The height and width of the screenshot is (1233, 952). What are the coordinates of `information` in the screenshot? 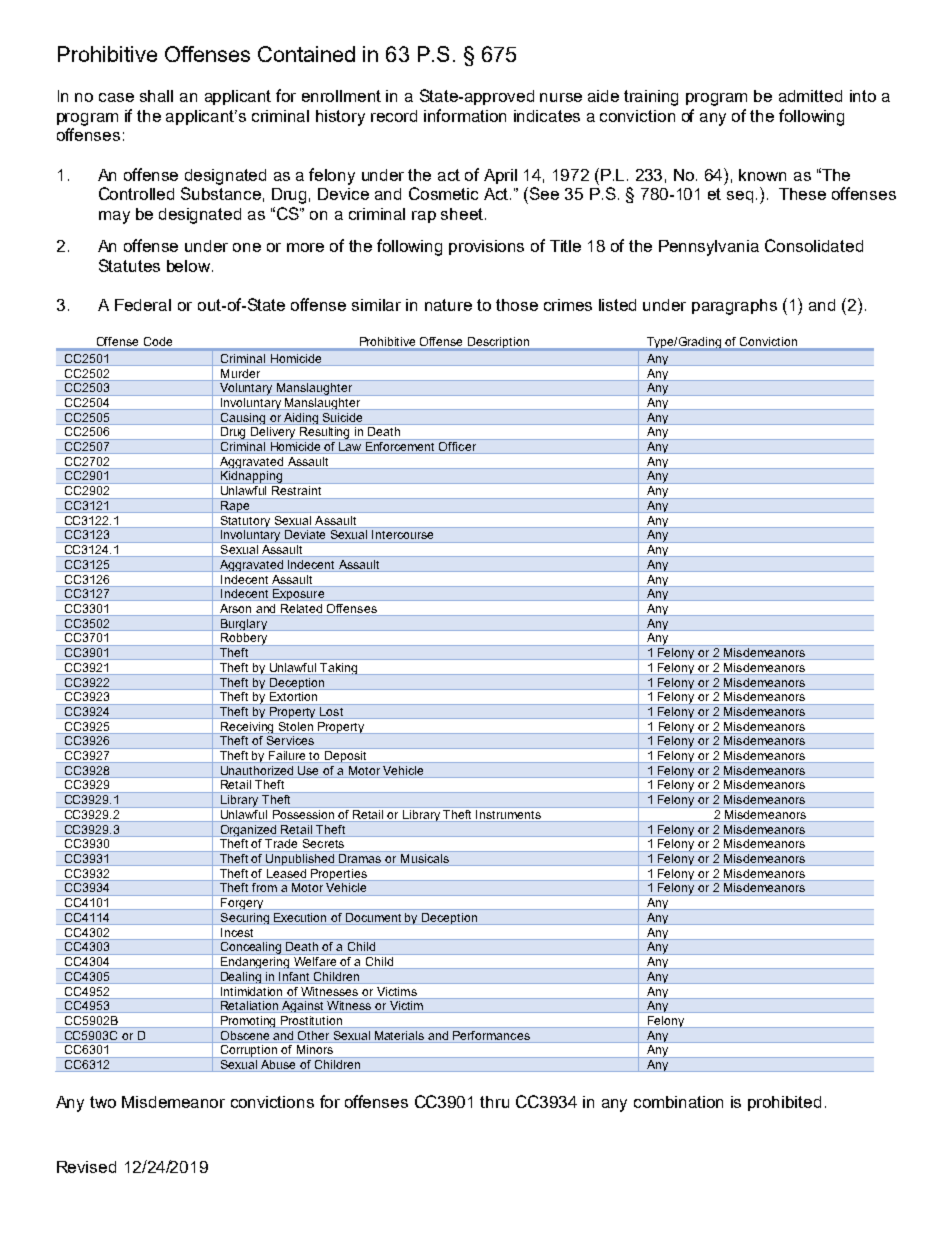 It's located at (465, 115).
